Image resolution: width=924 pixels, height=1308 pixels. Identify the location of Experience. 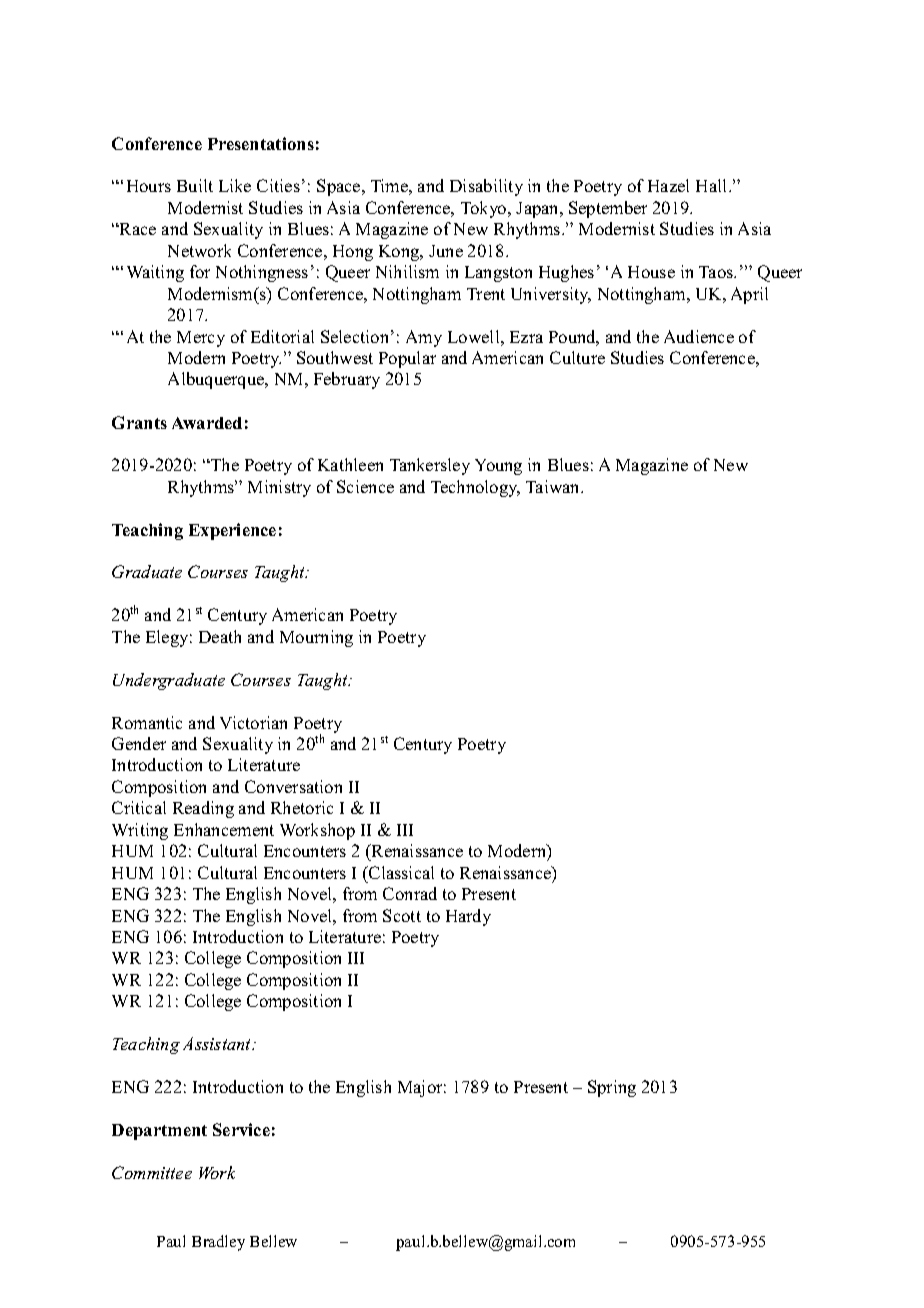
(232, 531).
